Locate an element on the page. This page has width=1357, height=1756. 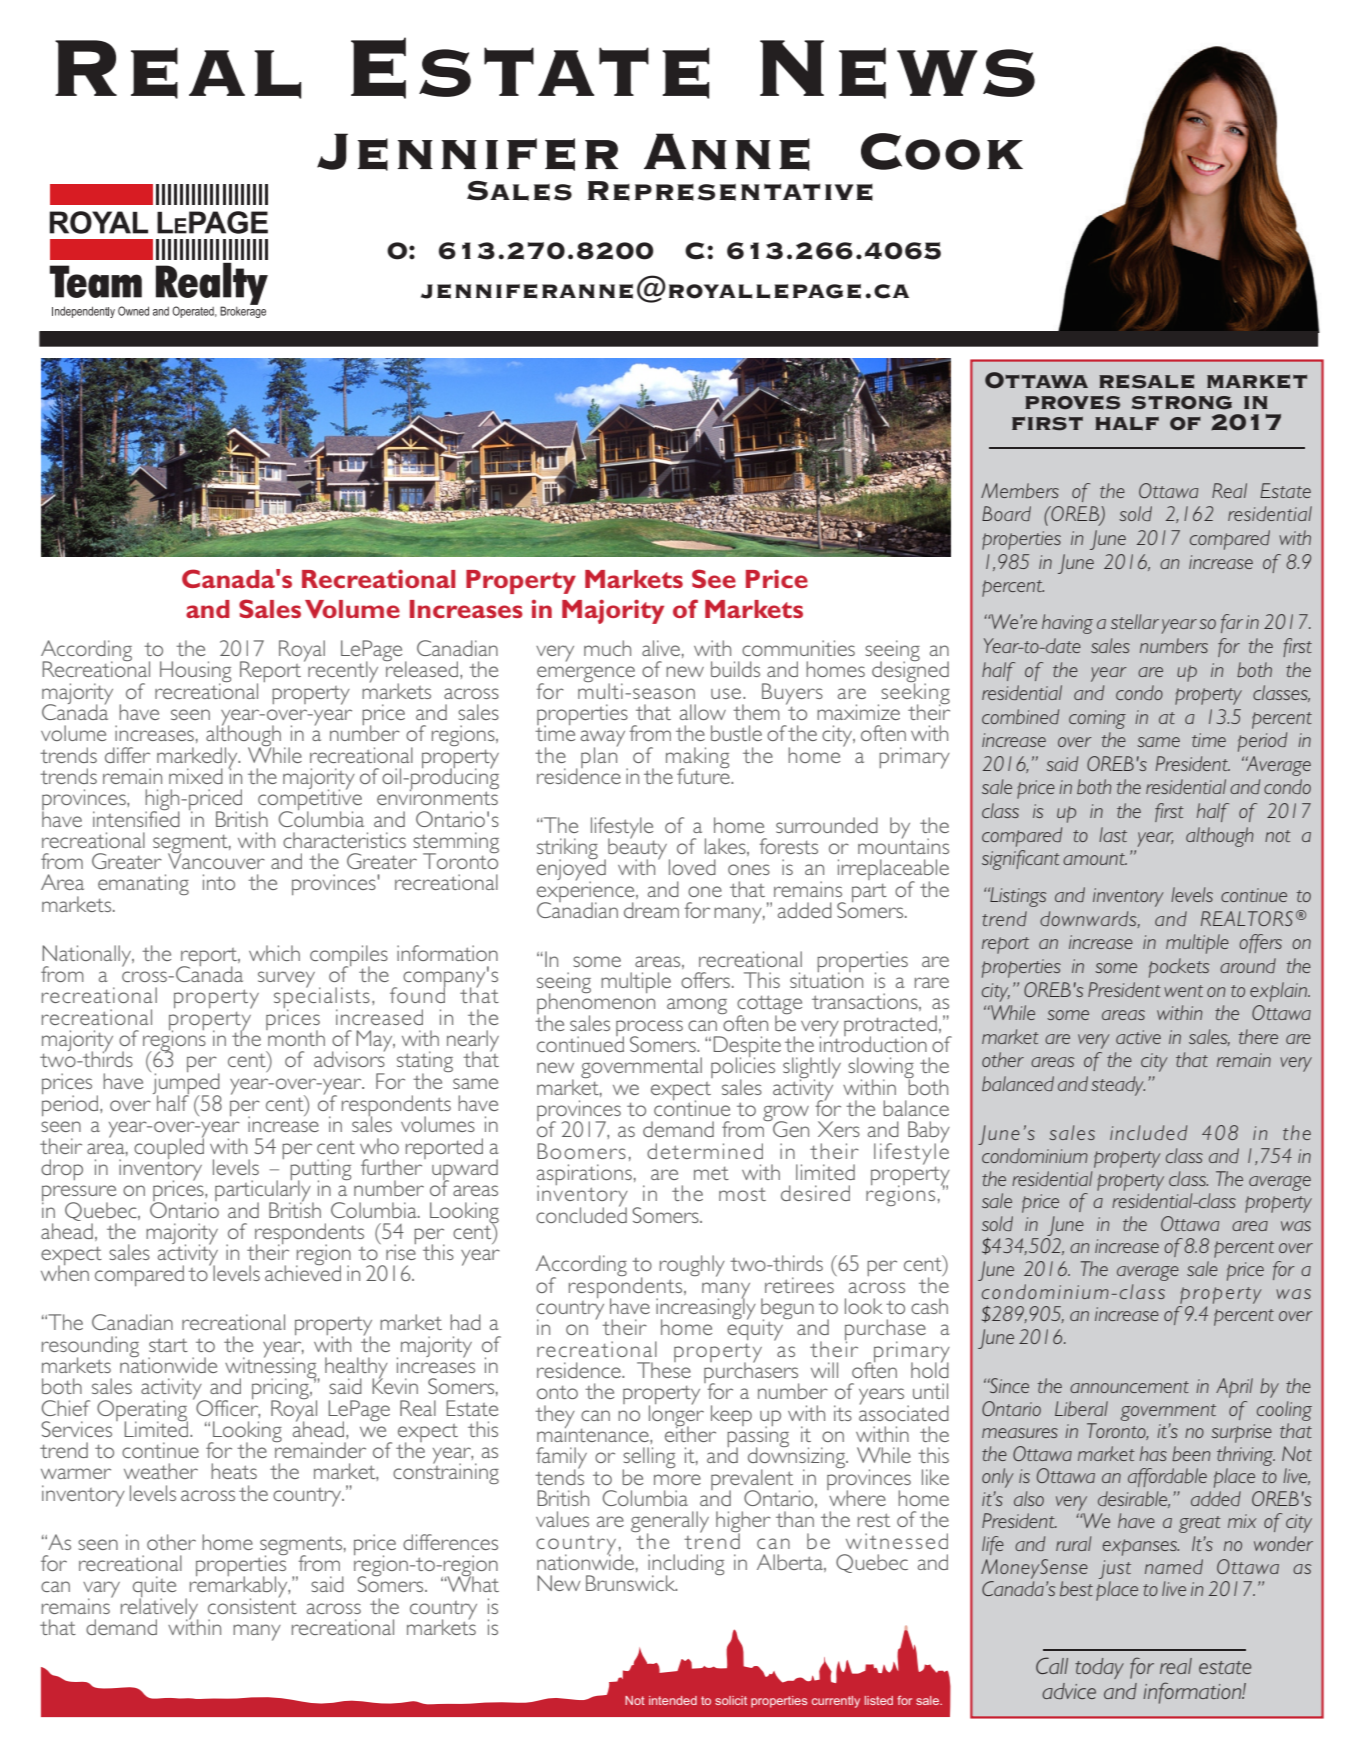
News is located at coordinates (897, 69).
